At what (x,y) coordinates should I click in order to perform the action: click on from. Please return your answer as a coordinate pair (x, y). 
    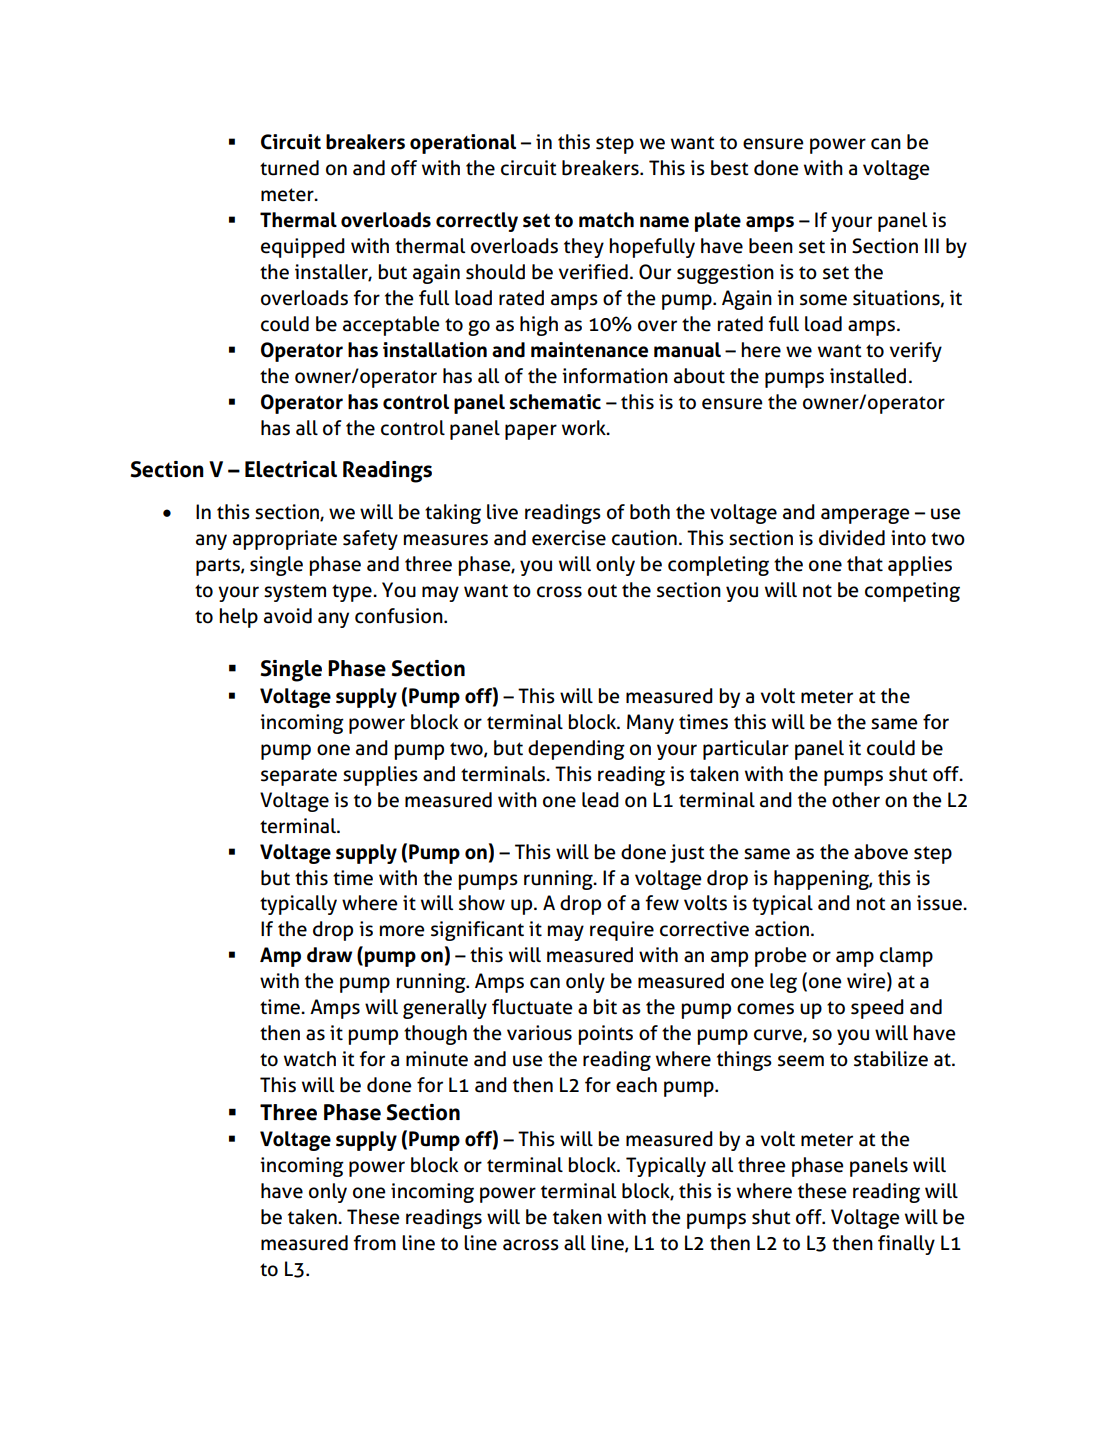
    Looking at the image, I should click on (374, 1243).
